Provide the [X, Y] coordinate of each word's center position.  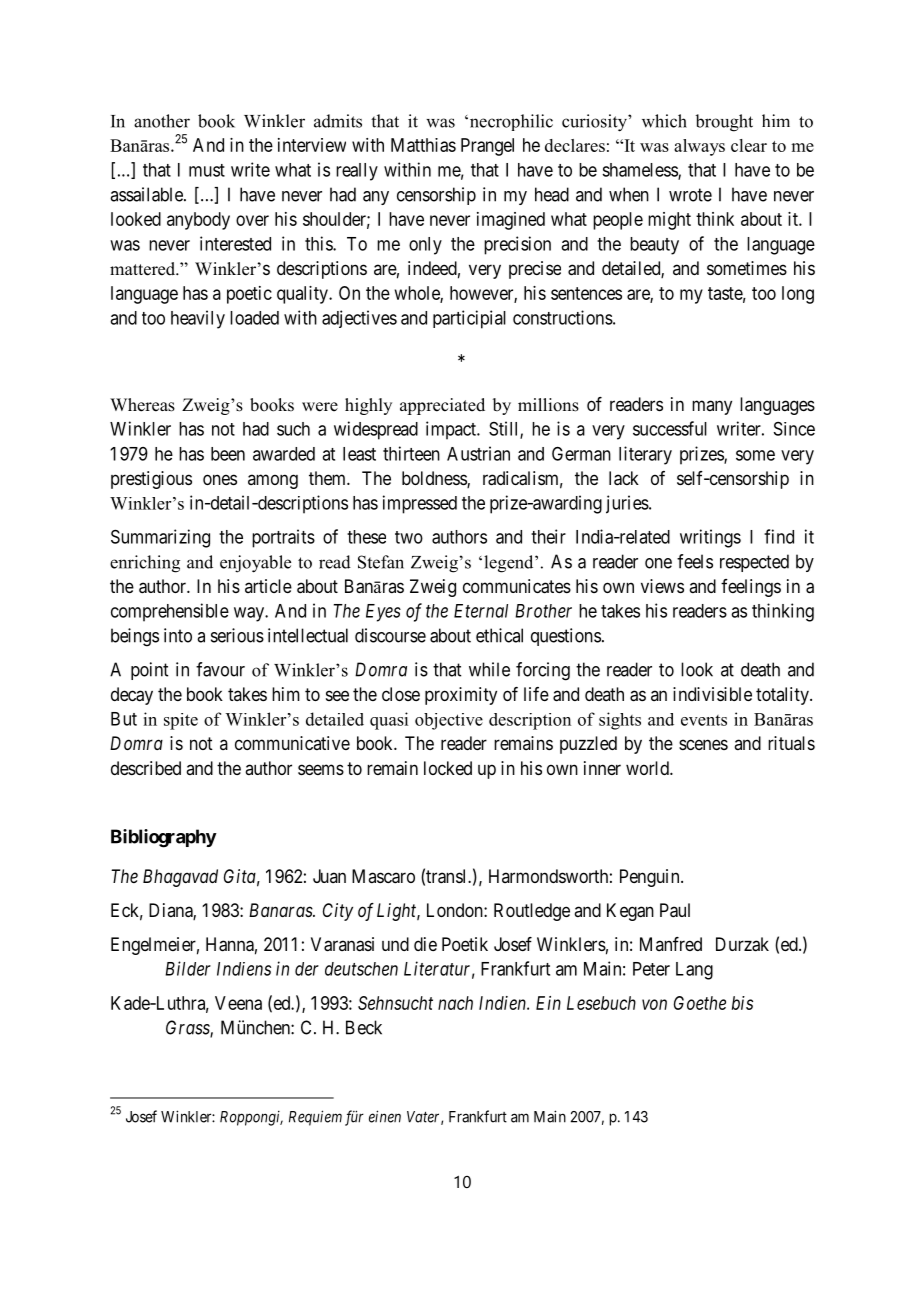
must [207, 170]
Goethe [700, 1003]
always [699, 147]
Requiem [315, 1118]
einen [385, 1116]
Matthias [423, 145]
